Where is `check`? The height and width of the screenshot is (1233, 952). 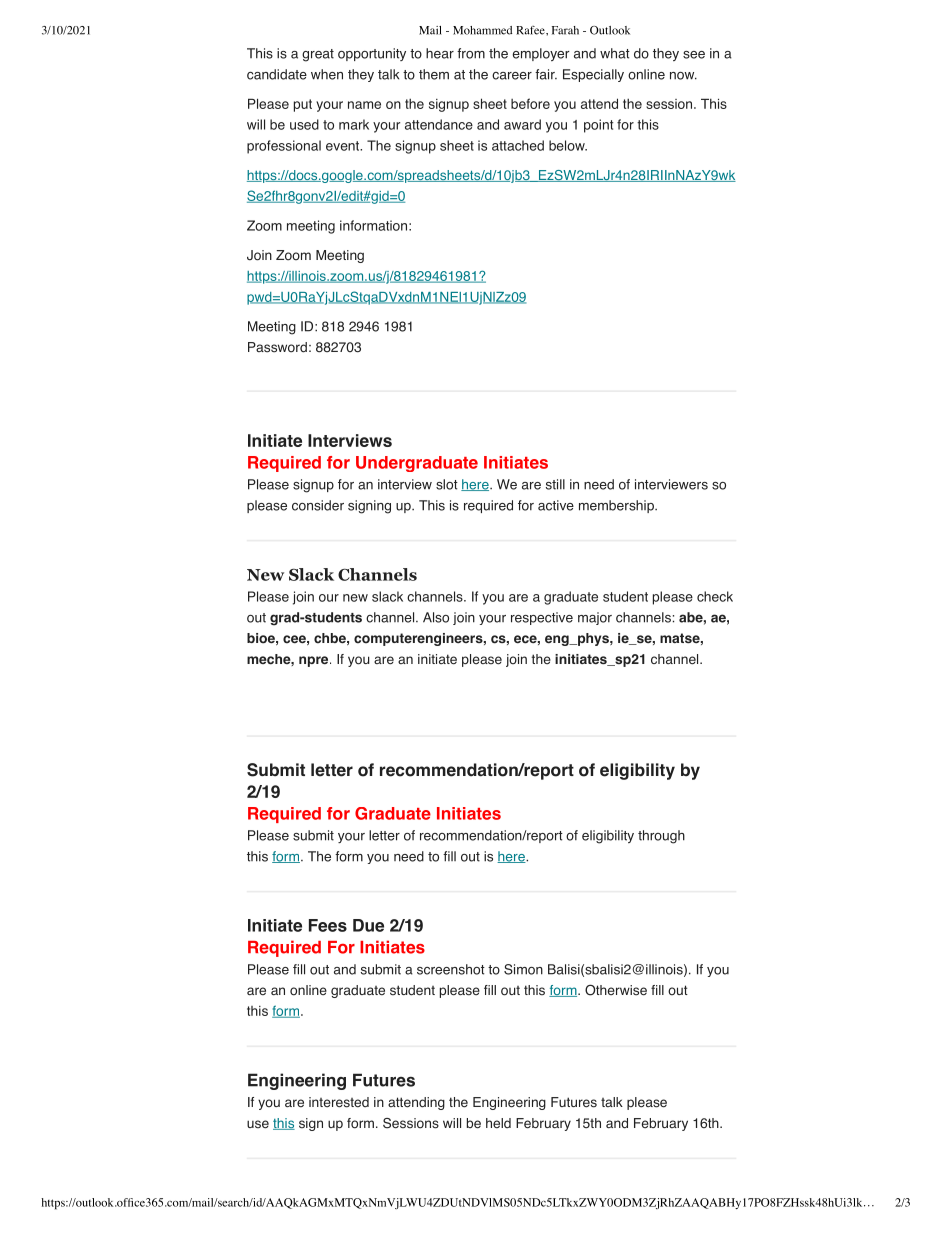
check is located at coordinates (715, 596).
